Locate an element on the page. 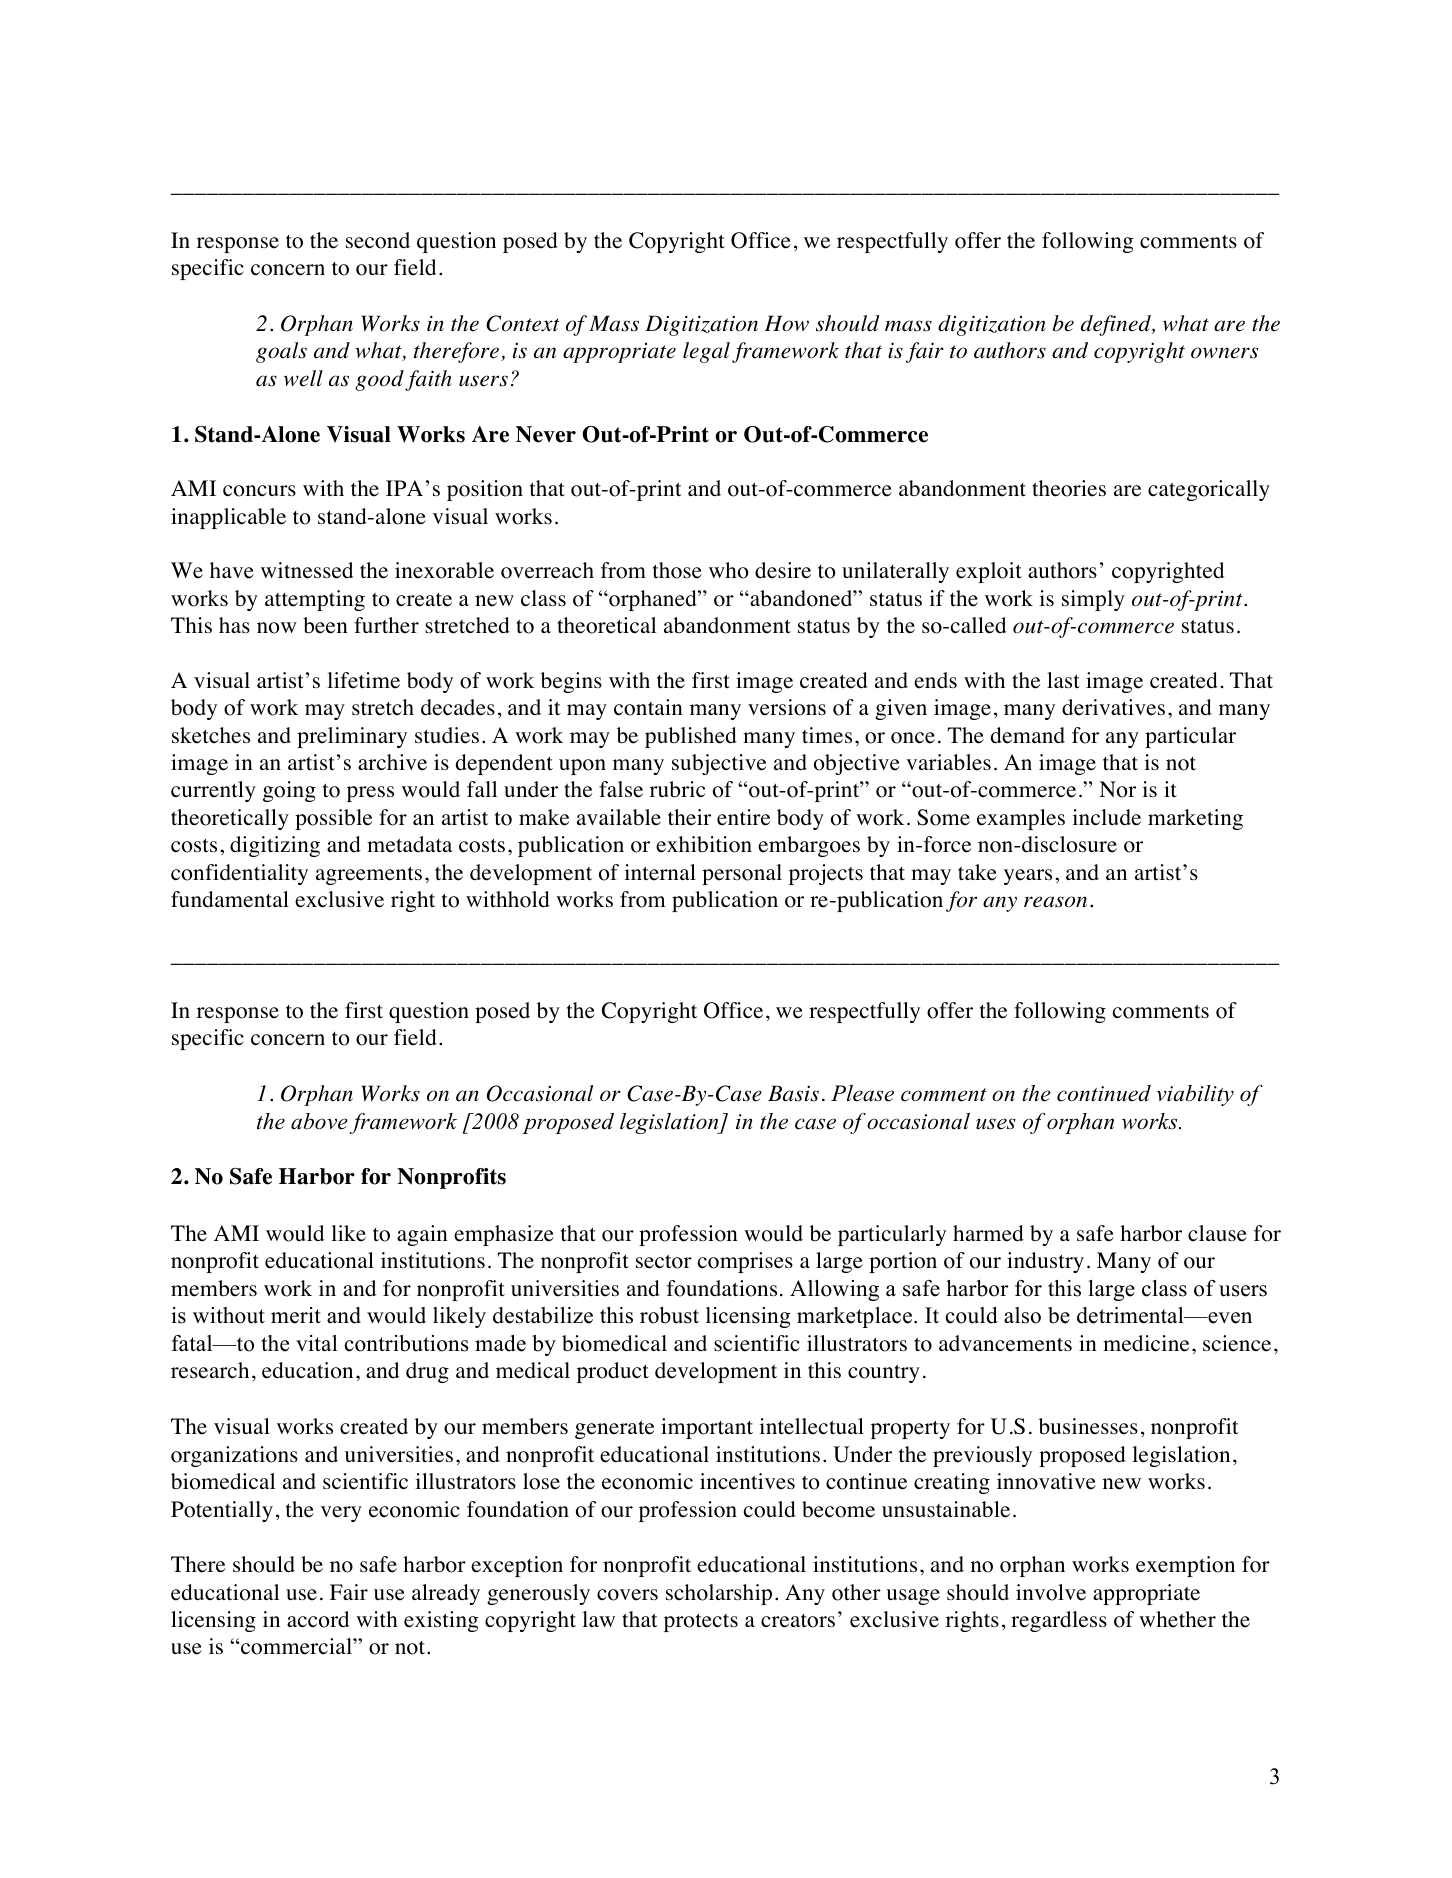  second is located at coordinates (378, 240).
